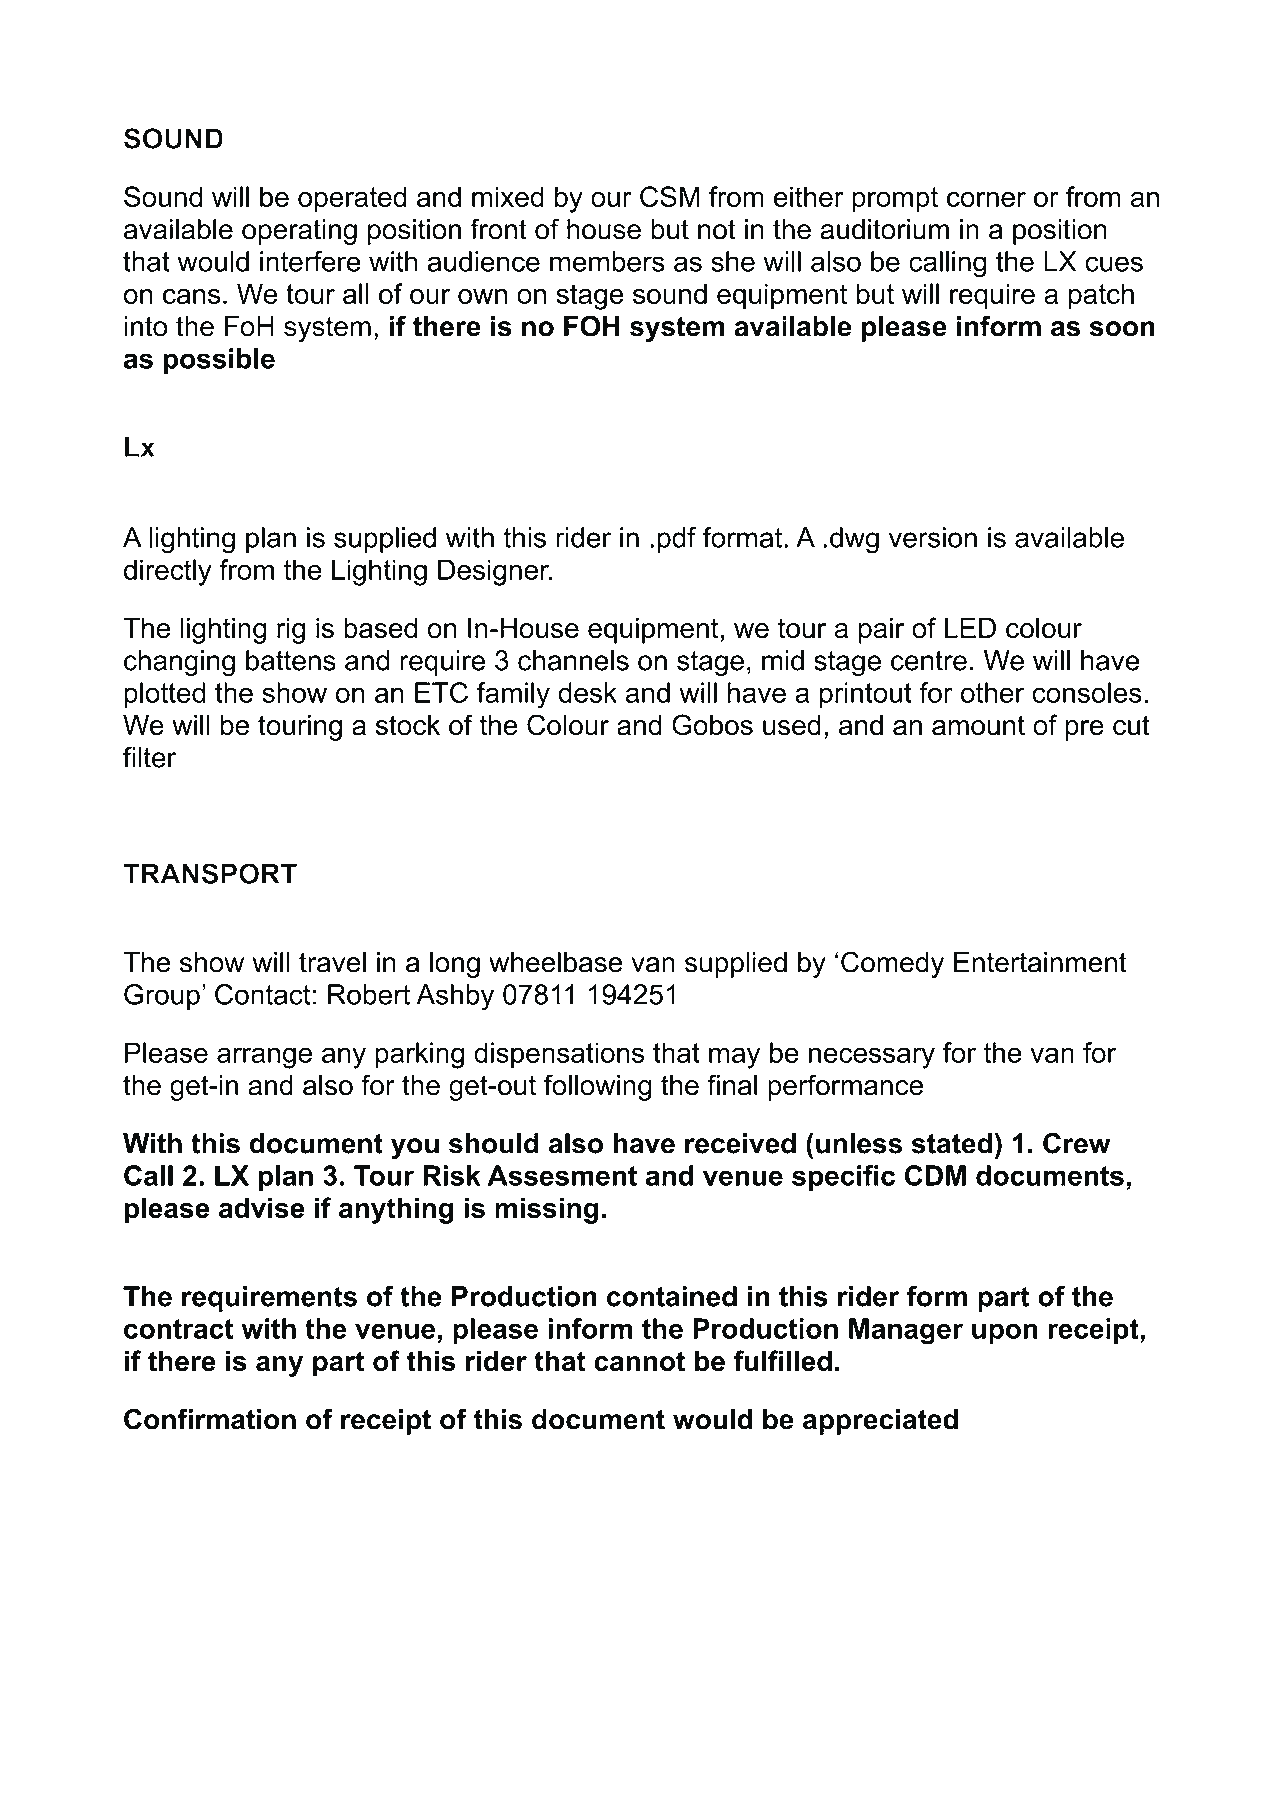 This image has height=1815, width=1284. Describe the element at coordinates (573, 660) in the image. I see `channels` at that location.
